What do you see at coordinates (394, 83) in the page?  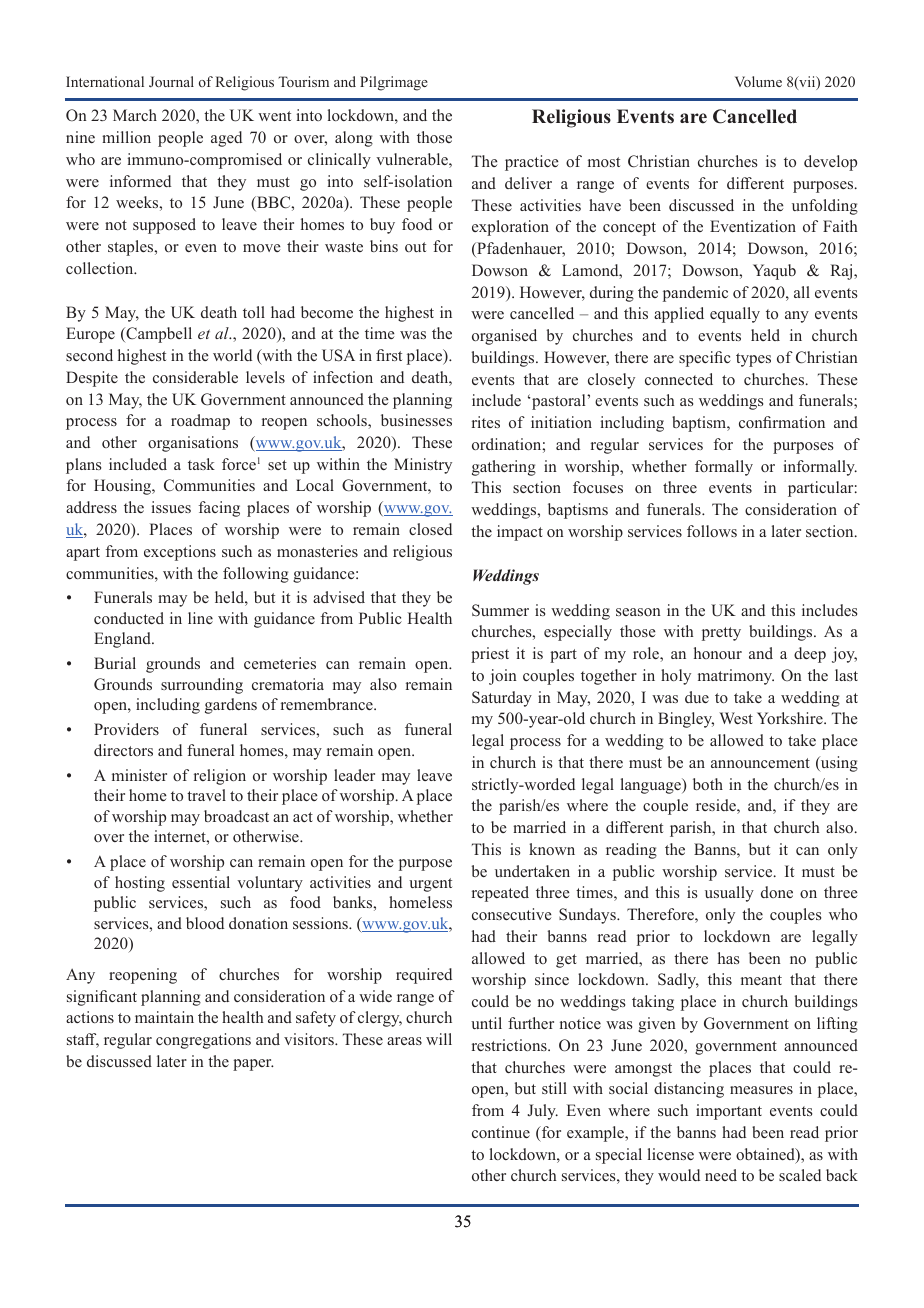 I see `Pilgrimage` at bounding box center [394, 83].
